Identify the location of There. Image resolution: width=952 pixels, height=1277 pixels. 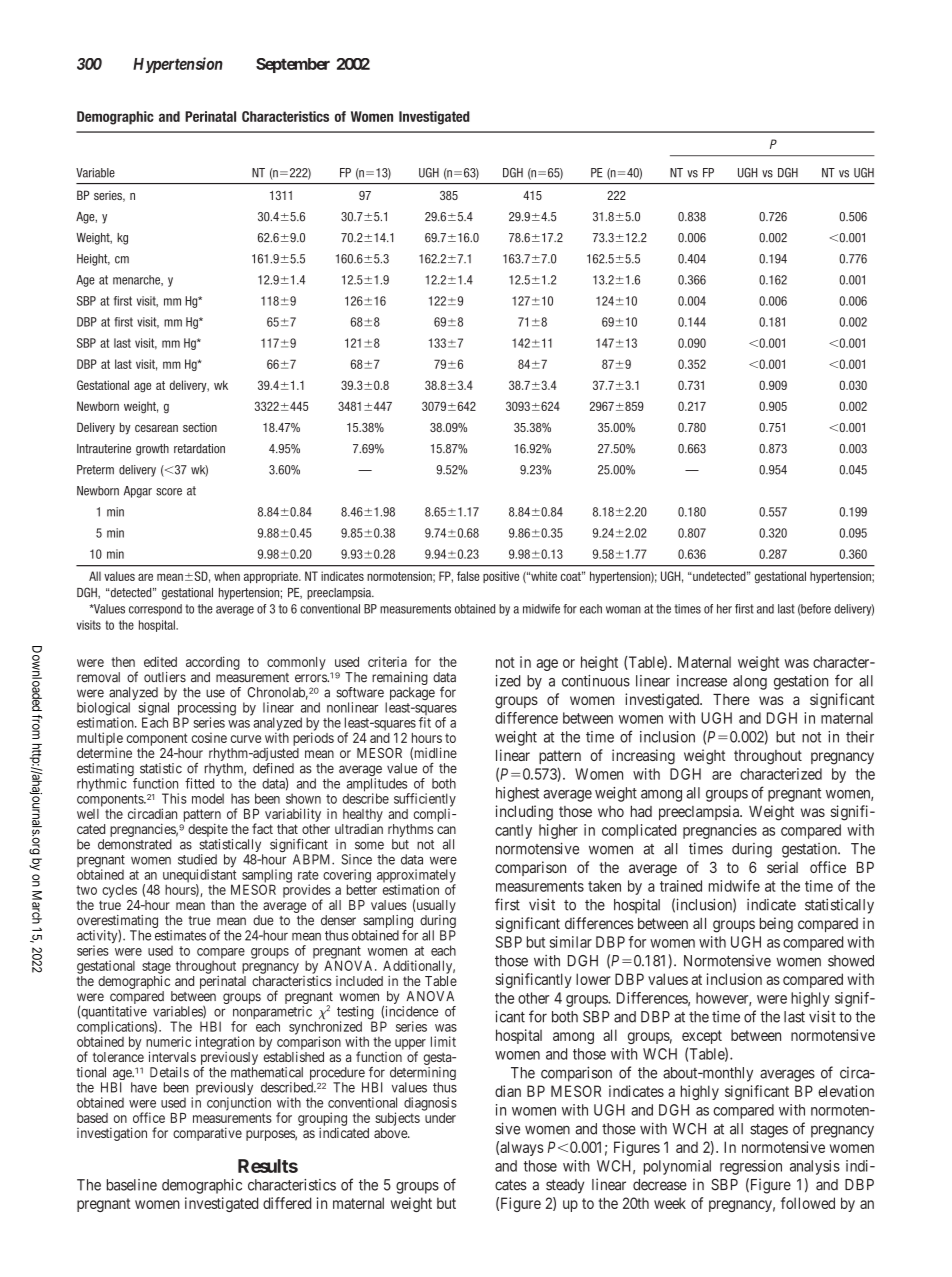
(731, 699).
